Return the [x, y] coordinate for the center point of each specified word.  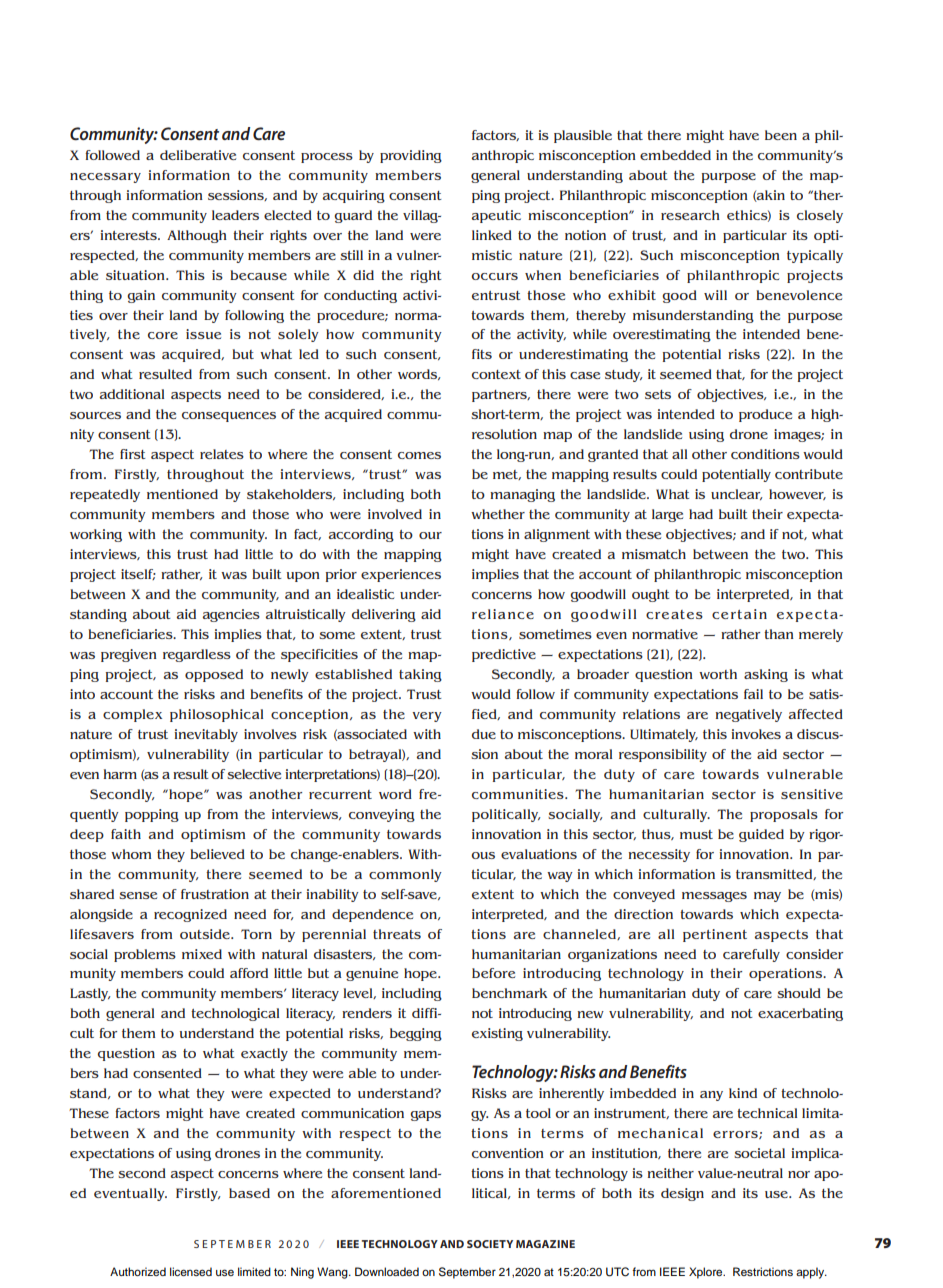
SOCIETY [490, 1244]
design [682, 1194]
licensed [191, 1271]
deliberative [198, 155]
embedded [675, 155]
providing [411, 156]
